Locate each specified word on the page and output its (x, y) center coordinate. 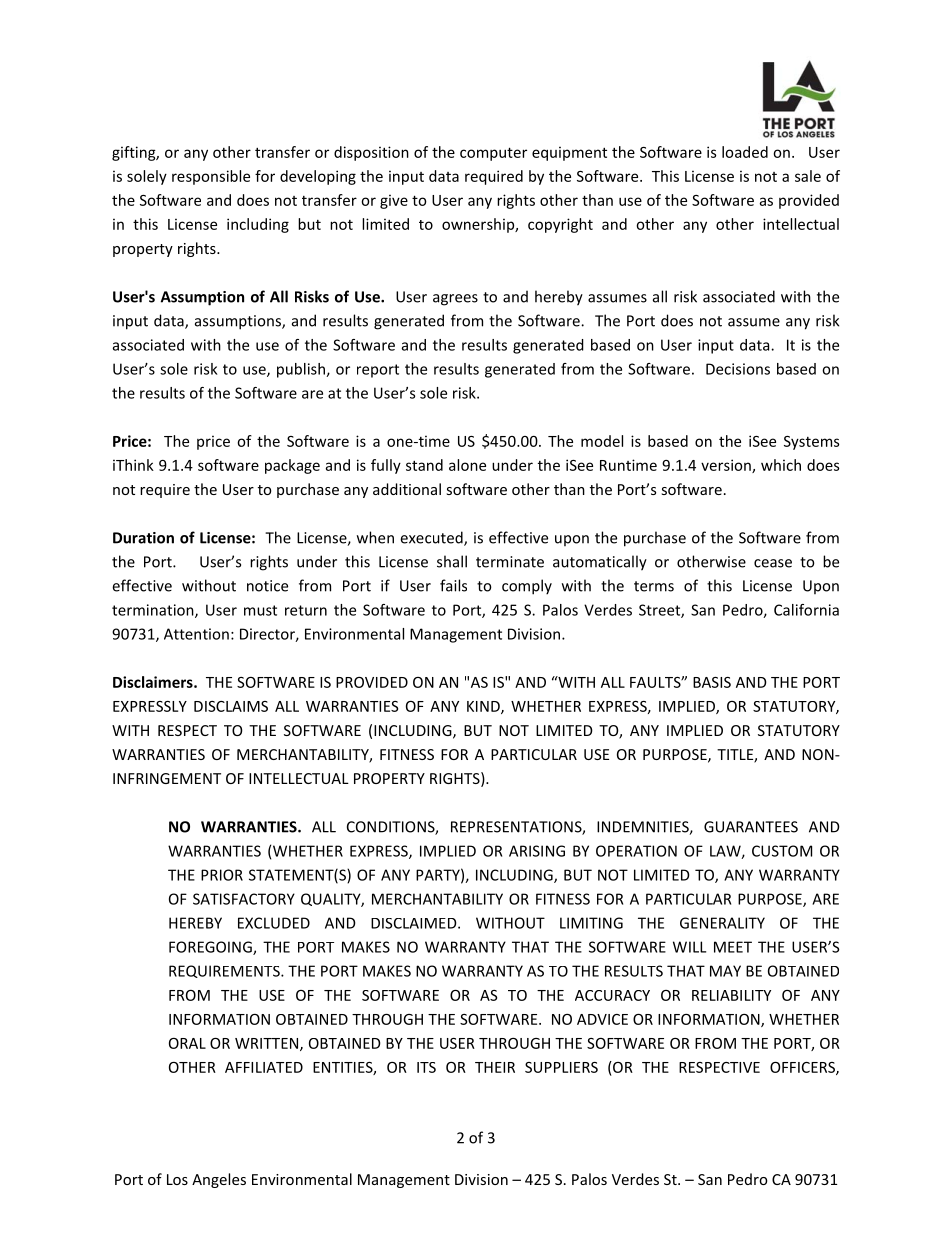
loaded (745, 152)
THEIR (495, 1067)
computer (493, 154)
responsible (211, 177)
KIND (484, 707)
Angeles (219, 1180)
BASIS (712, 682)
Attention (196, 634)
